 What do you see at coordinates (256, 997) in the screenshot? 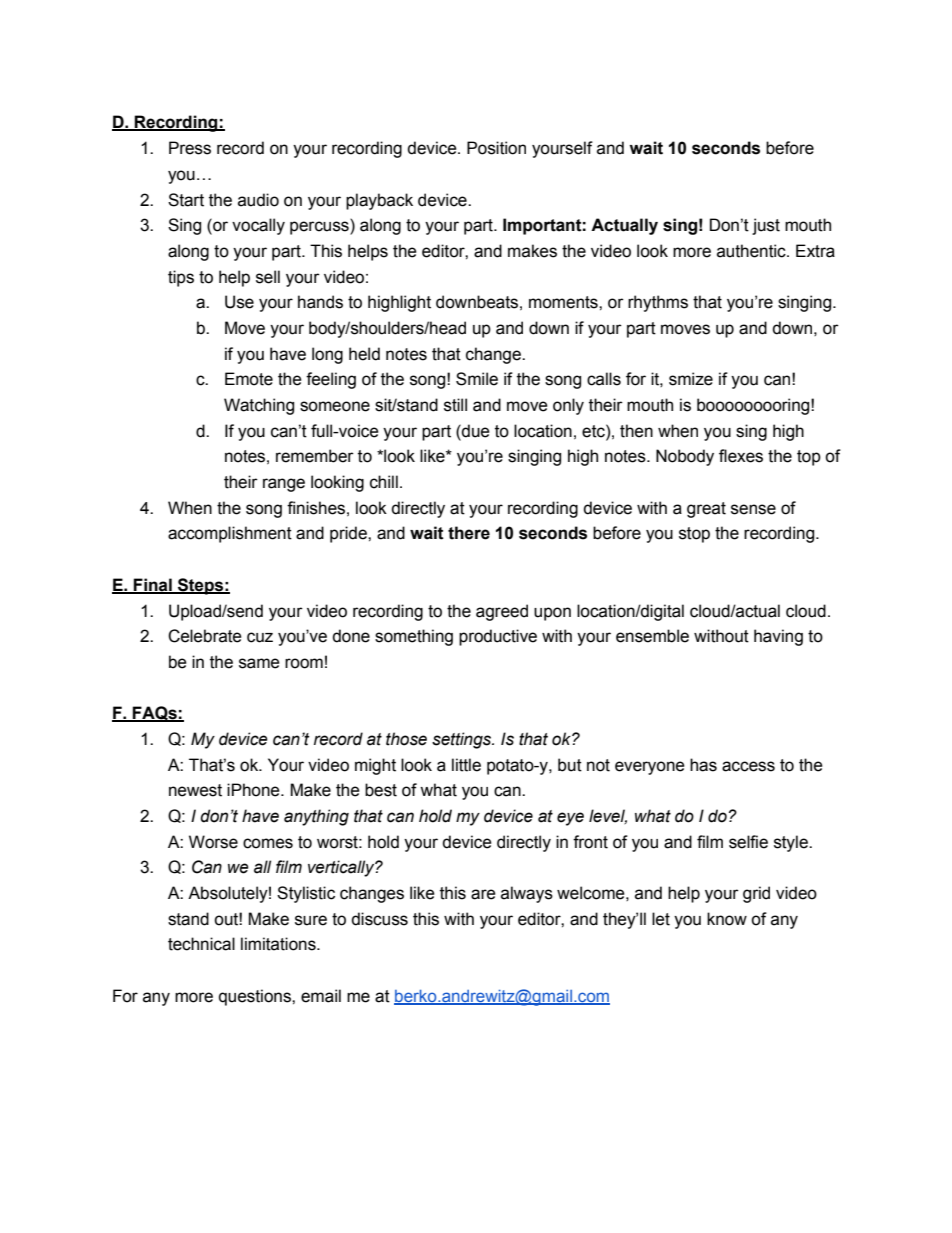
I see `questions` at bounding box center [256, 997].
